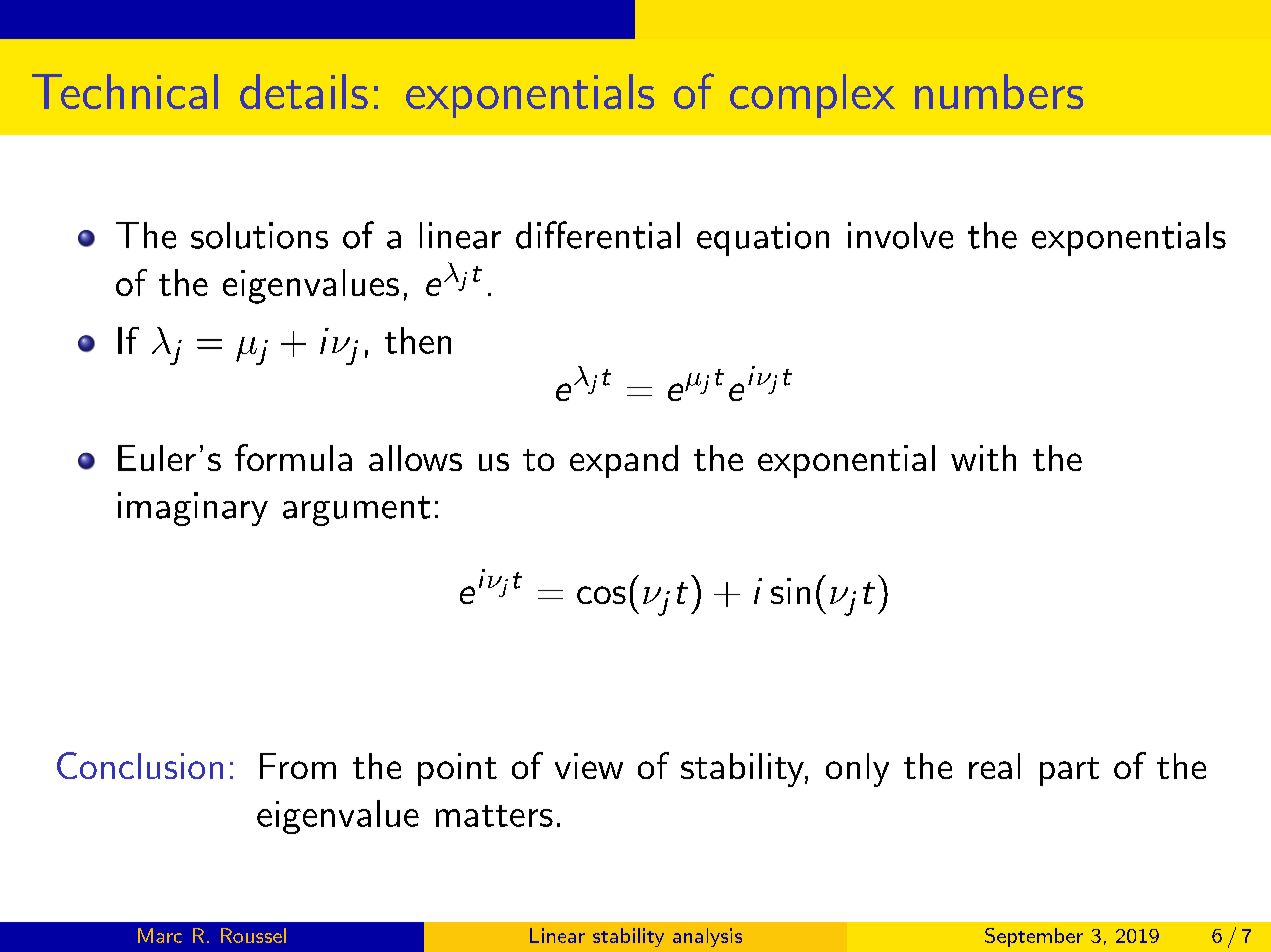 The width and height of the screenshot is (1271, 952). What do you see at coordinates (999, 91) in the screenshot?
I see `numbers` at bounding box center [999, 91].
